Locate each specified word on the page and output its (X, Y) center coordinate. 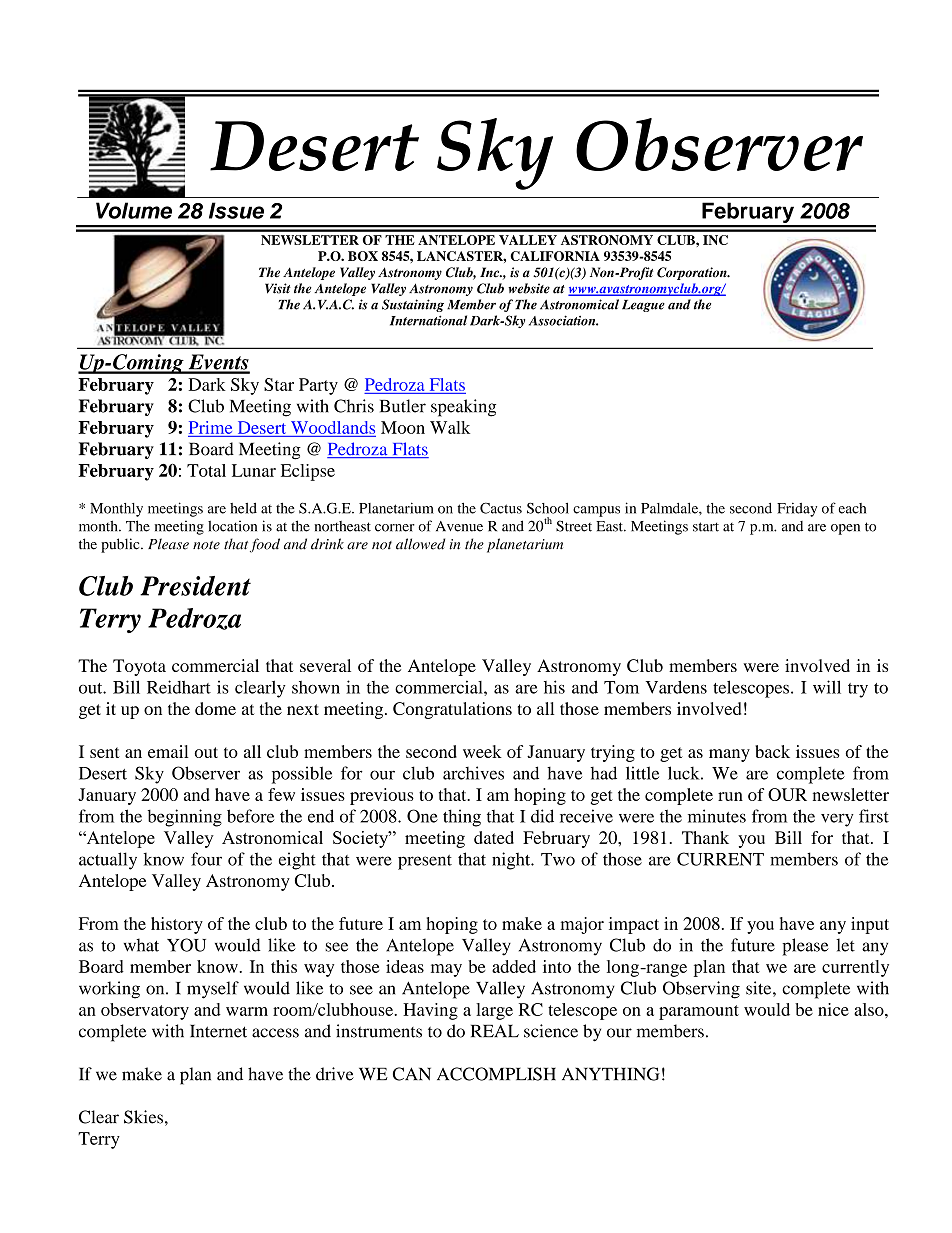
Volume (134, 210)
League (643, 306)
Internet (218, 1031)
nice (833, 1009)
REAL (495, 1030)
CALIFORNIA (555, 256)
